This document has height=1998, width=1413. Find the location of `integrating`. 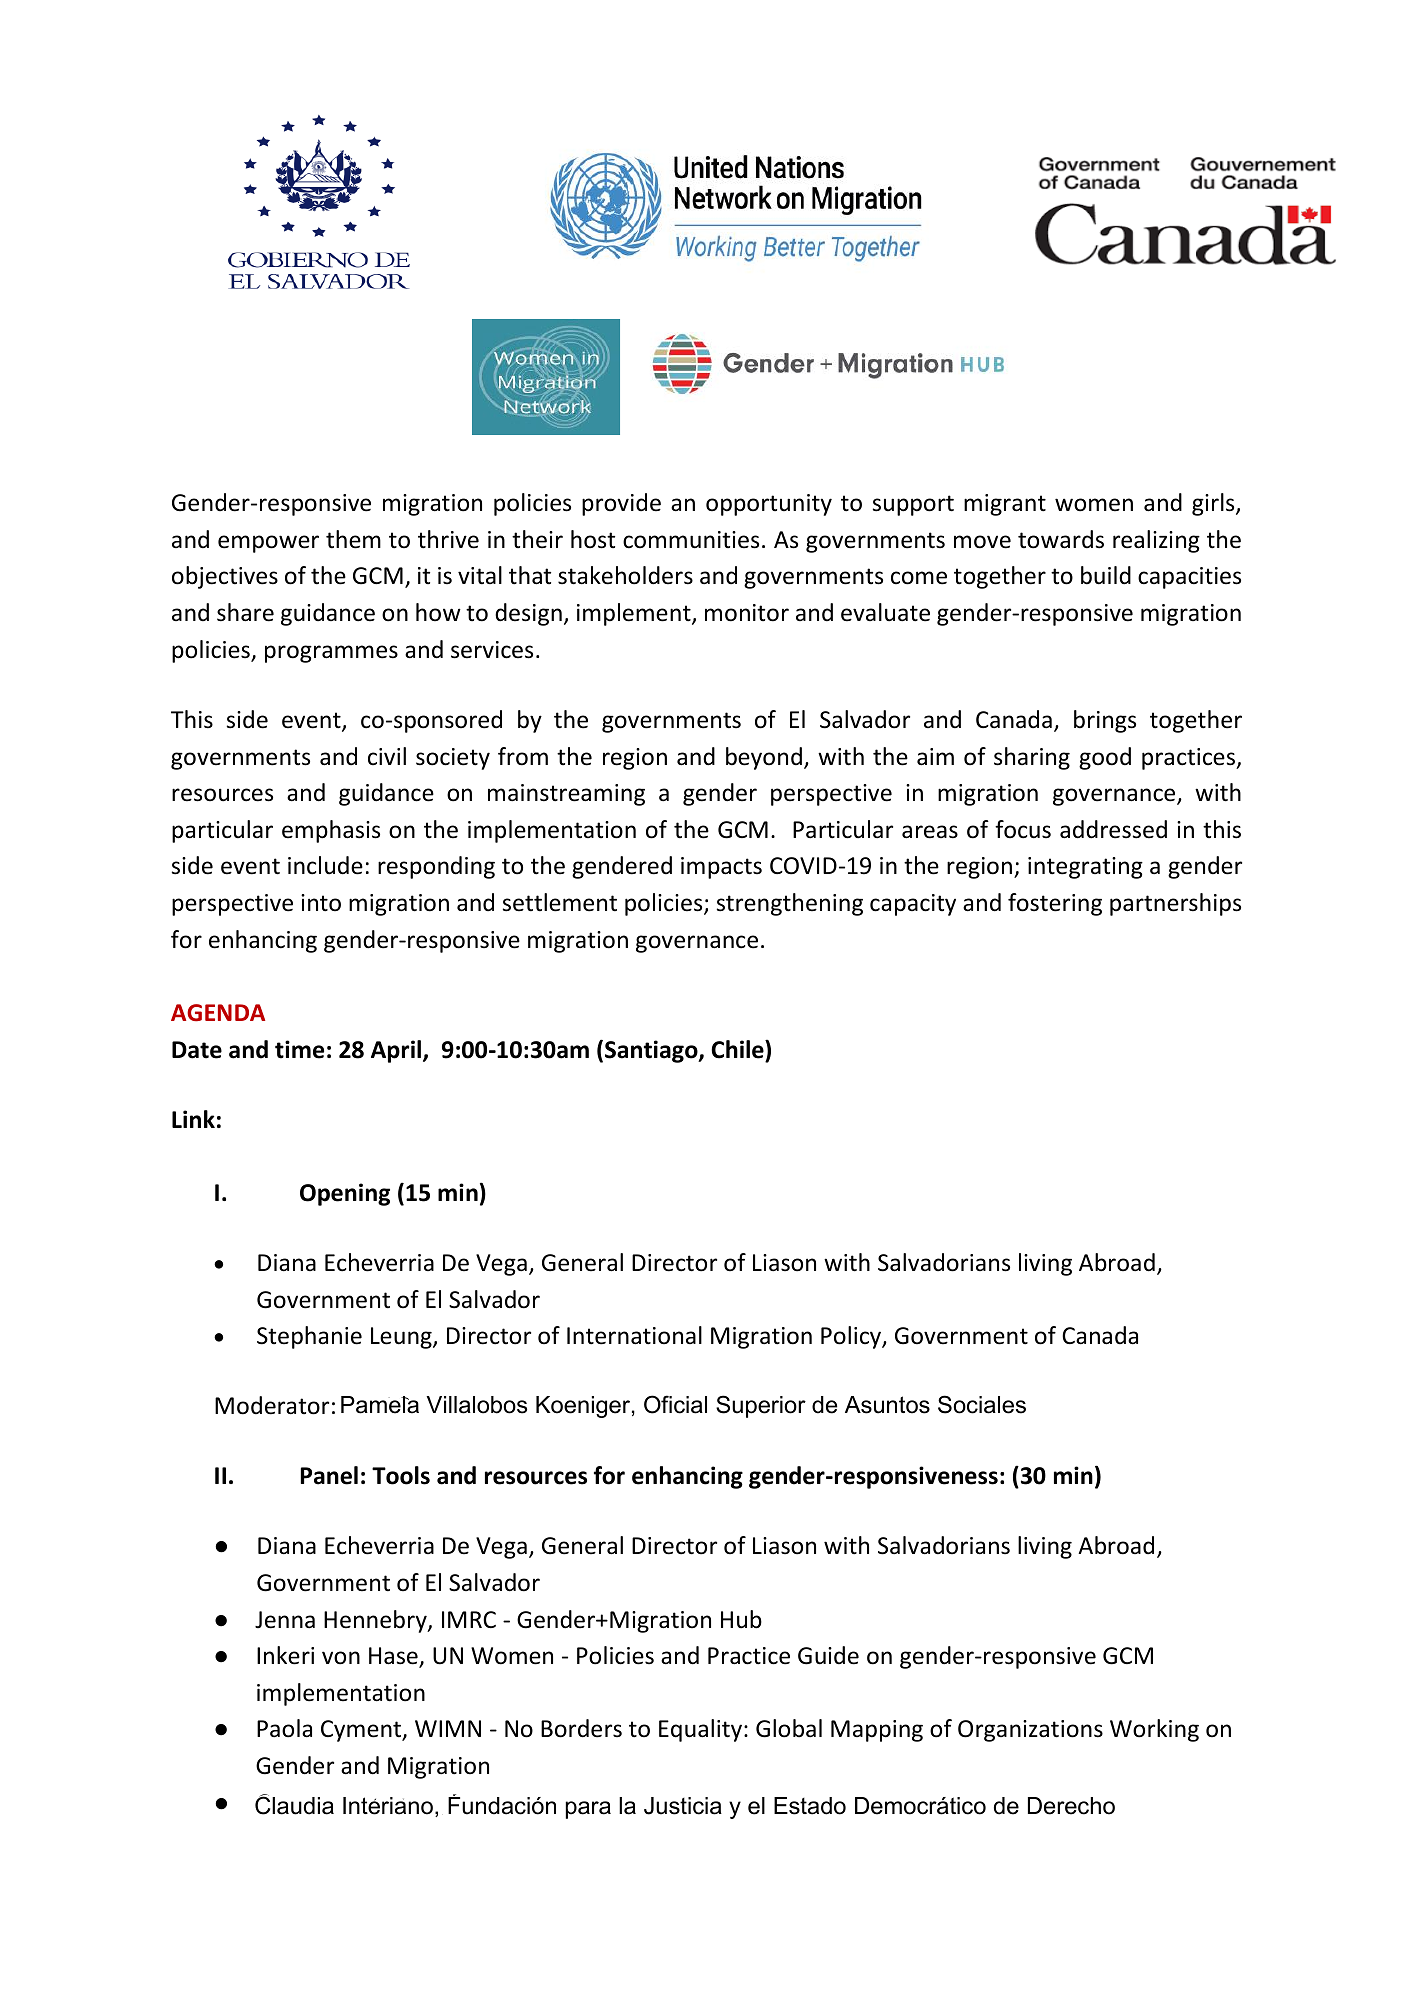

integrating is located at coordinates (1085, 868).
